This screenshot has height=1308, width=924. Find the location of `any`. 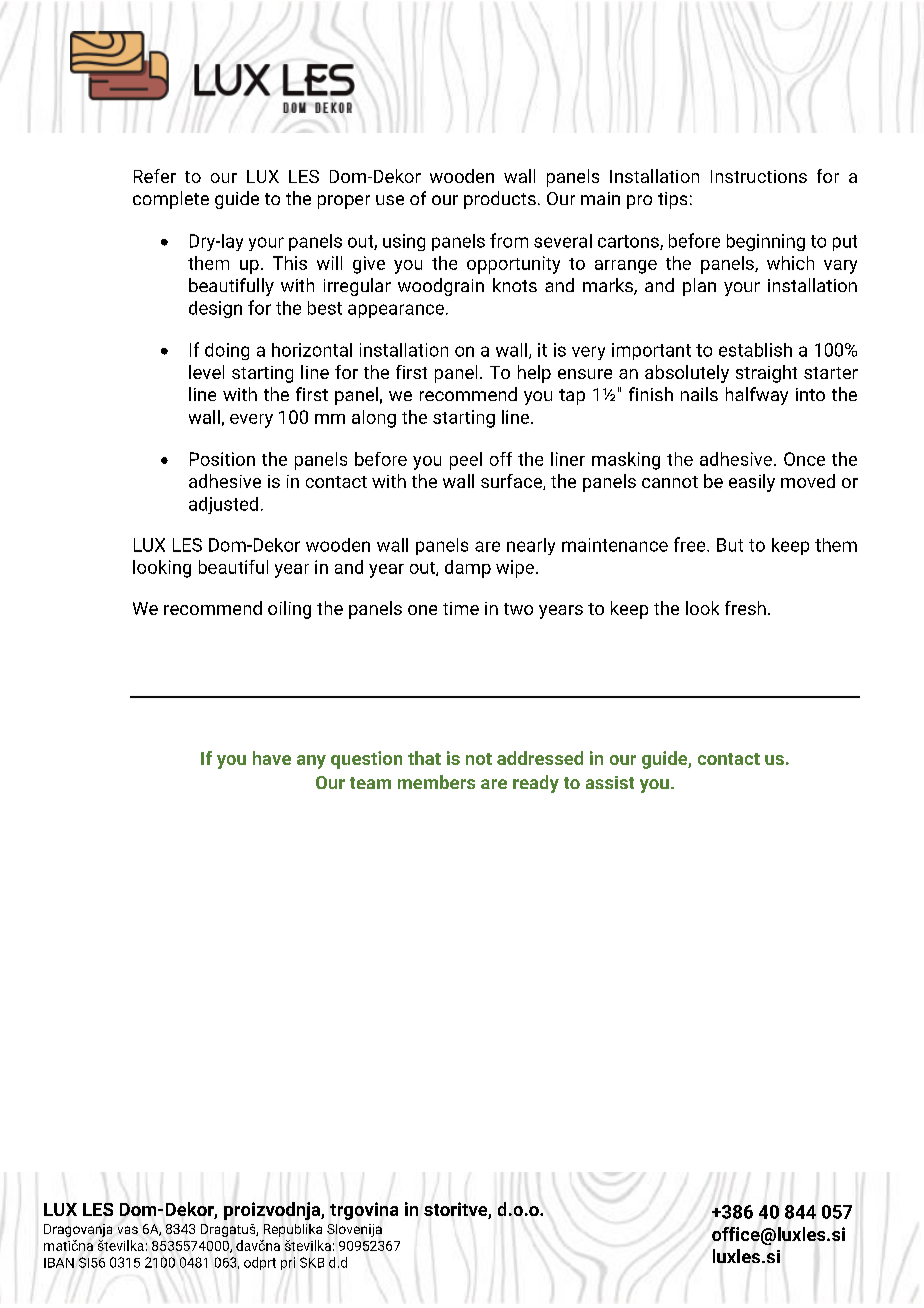

any is located at coordinates (311, 762).
